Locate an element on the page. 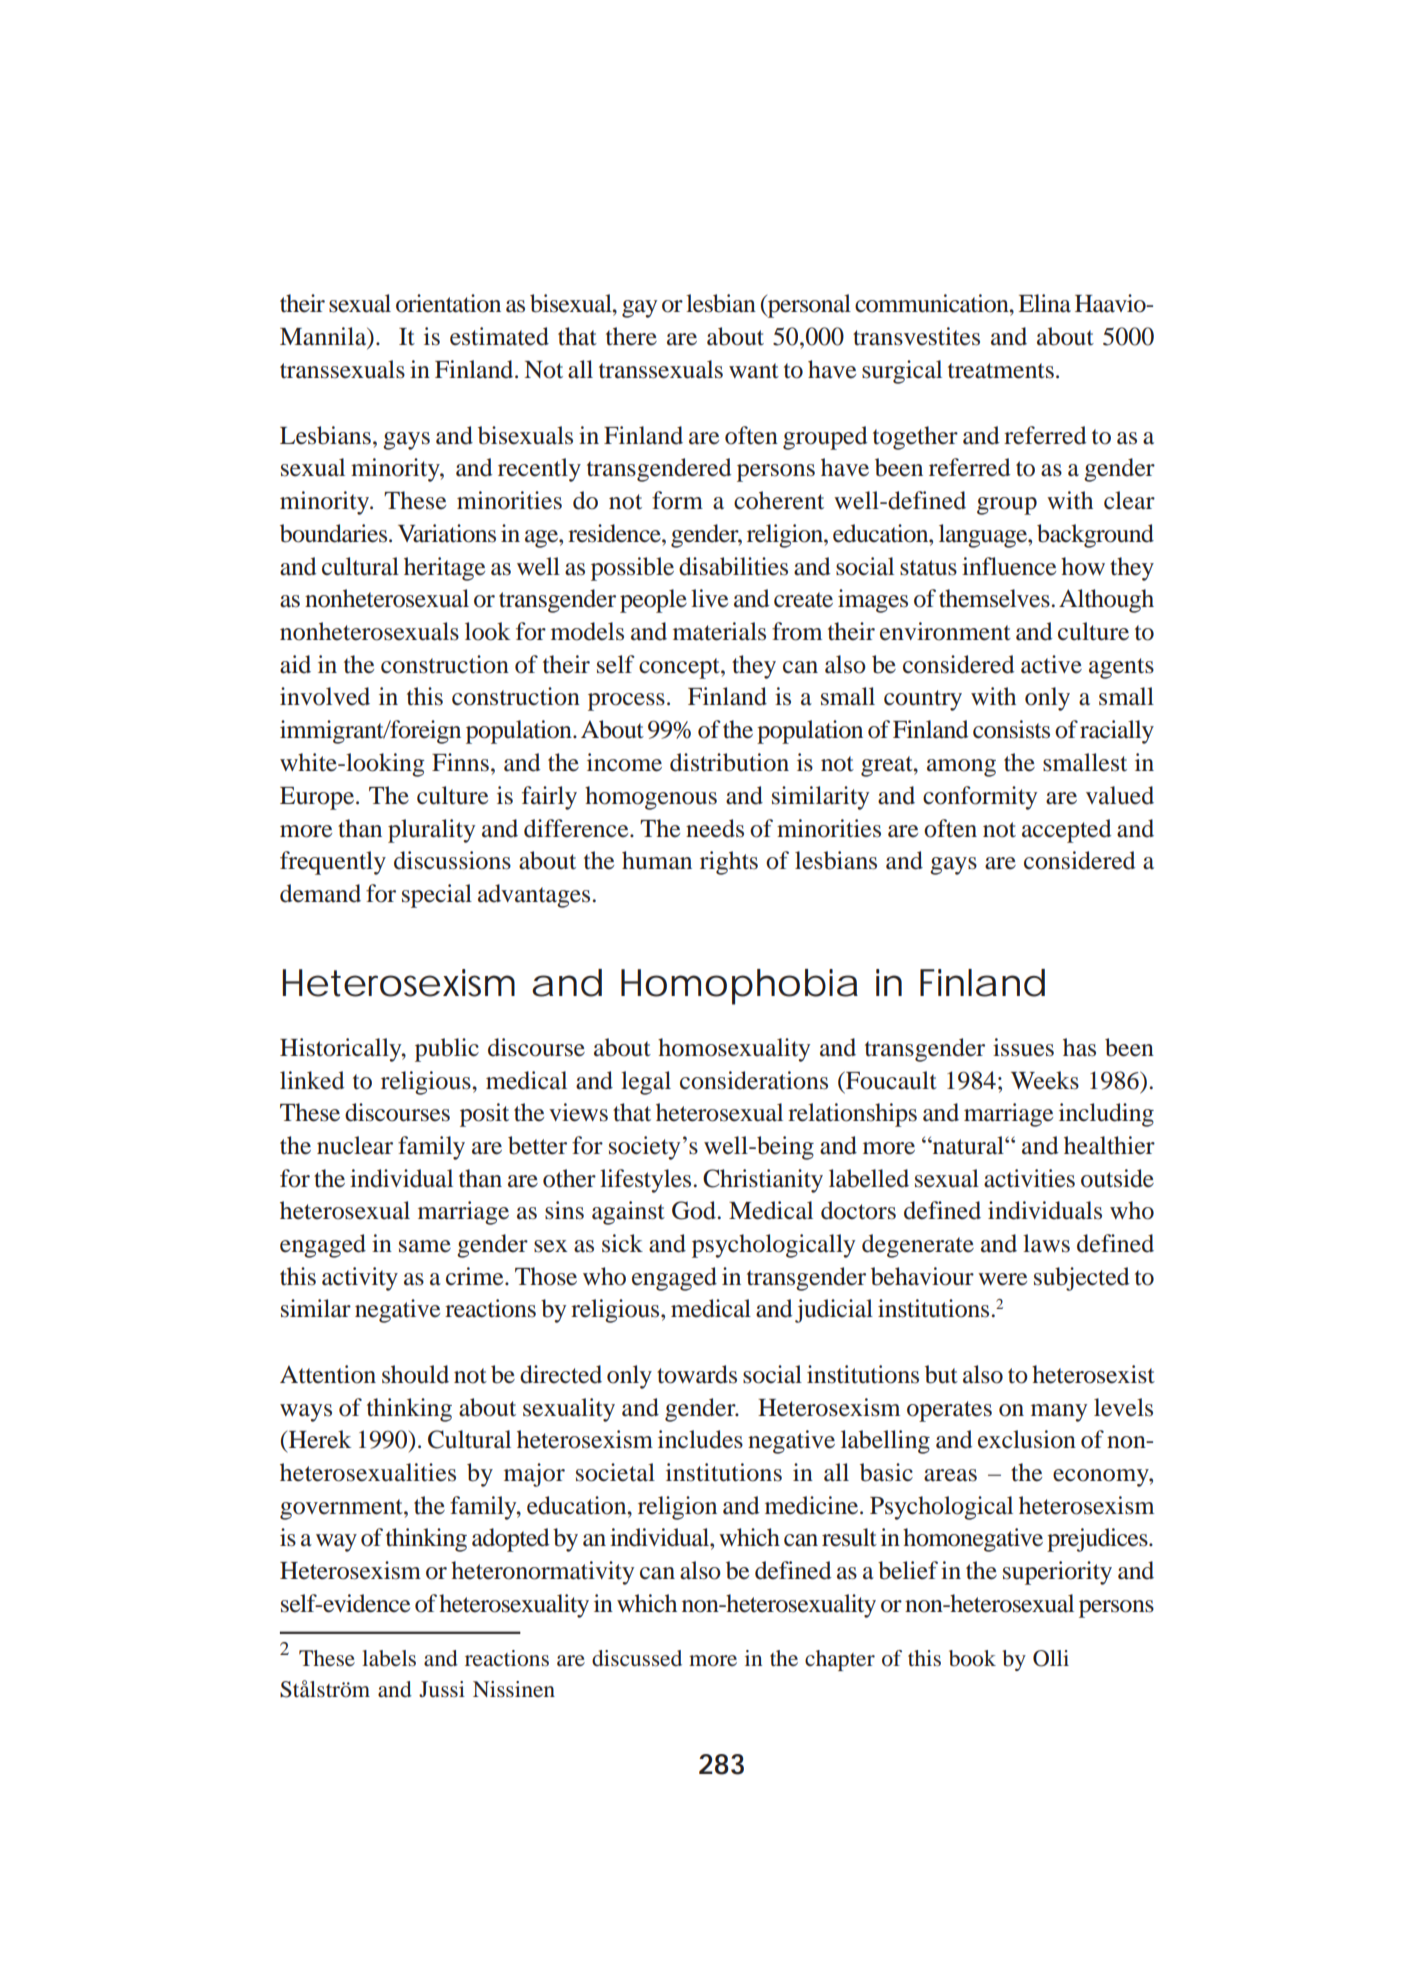  God is located at coordinates (694, 1210).
